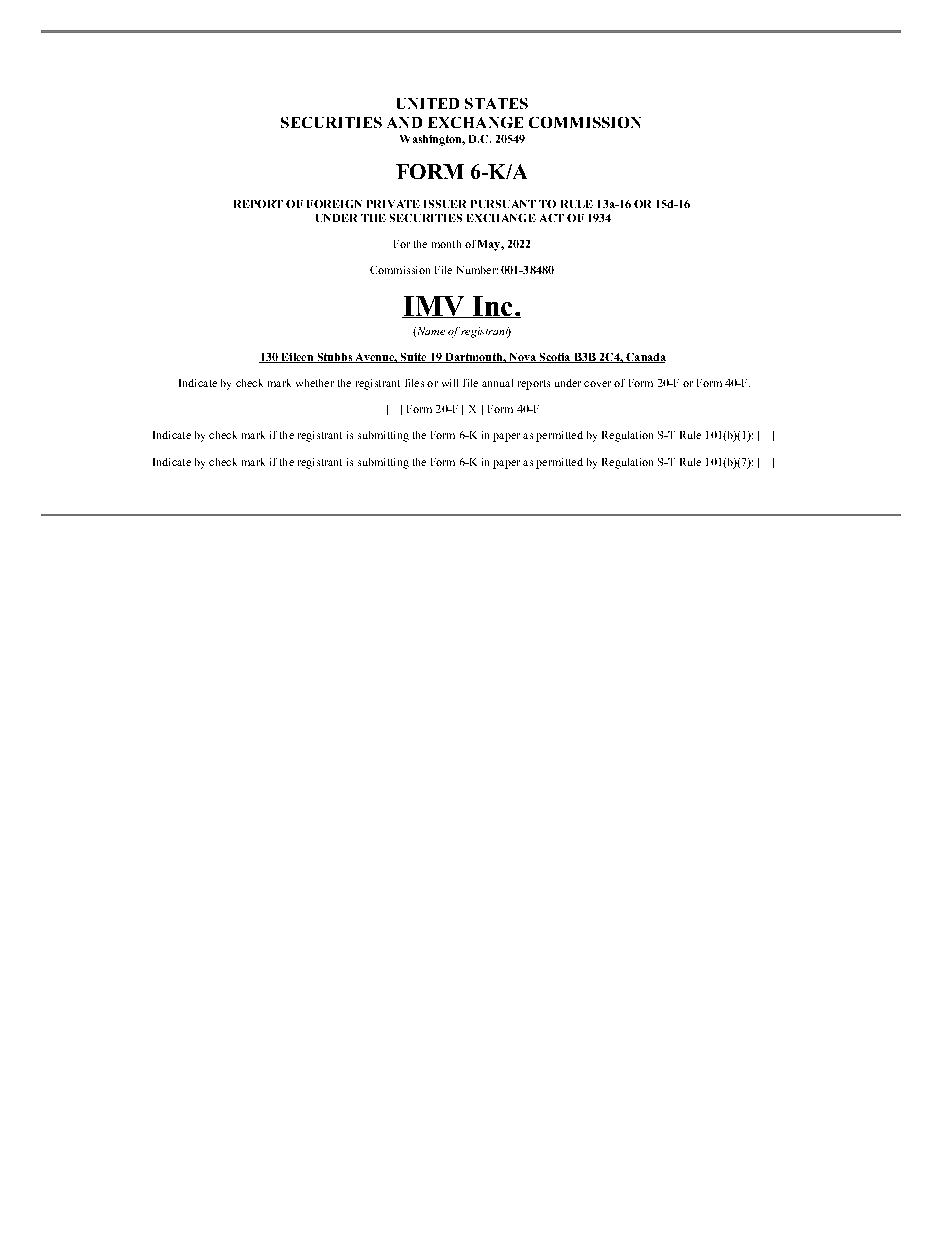 The height and width of the page is (1233, 952). I want to click on Canada, so click(645, 358).
